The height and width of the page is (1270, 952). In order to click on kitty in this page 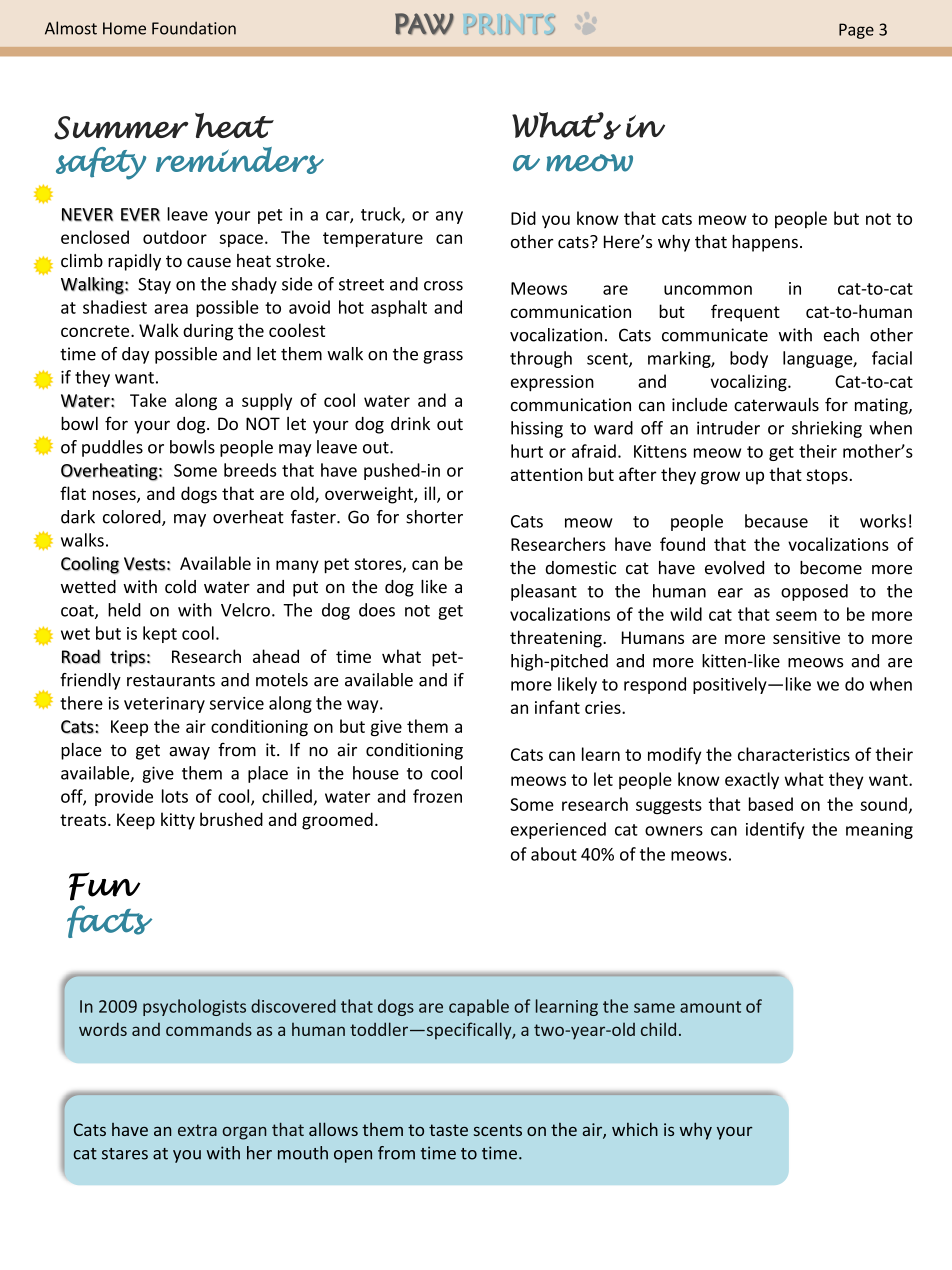, I will do `click(178, 821)`.
